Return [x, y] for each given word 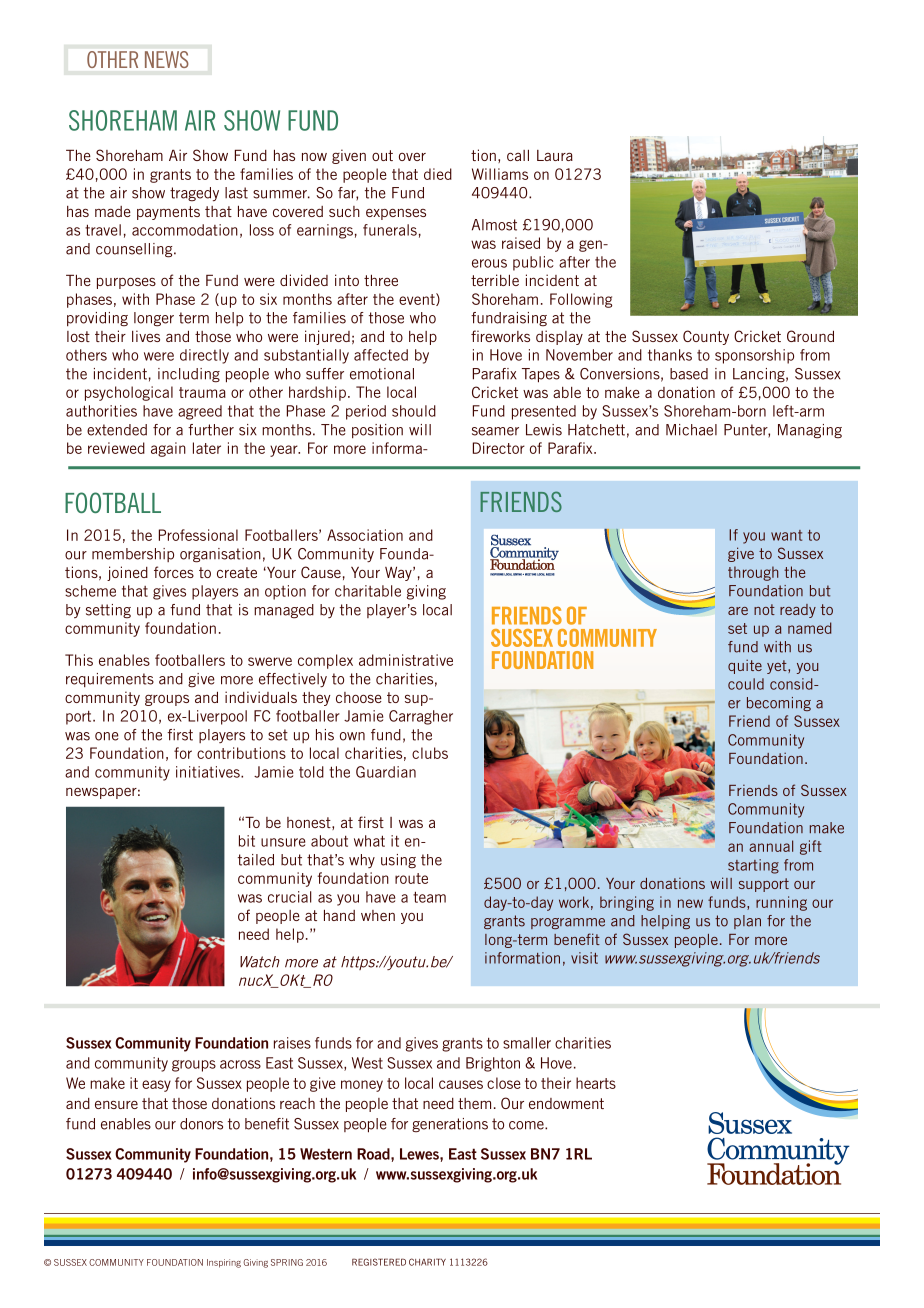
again [168, 449]
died [438, 174]
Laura [555, 155]
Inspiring [224, 1263]
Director [499, 448]
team [429, 897]
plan [747, 922]
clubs [430, 753]
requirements [110, 680]
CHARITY [427, 1262]
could [746, 684]
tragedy [194, 194]
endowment [566, 1103]
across [240, 1064]
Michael [691, 430]
